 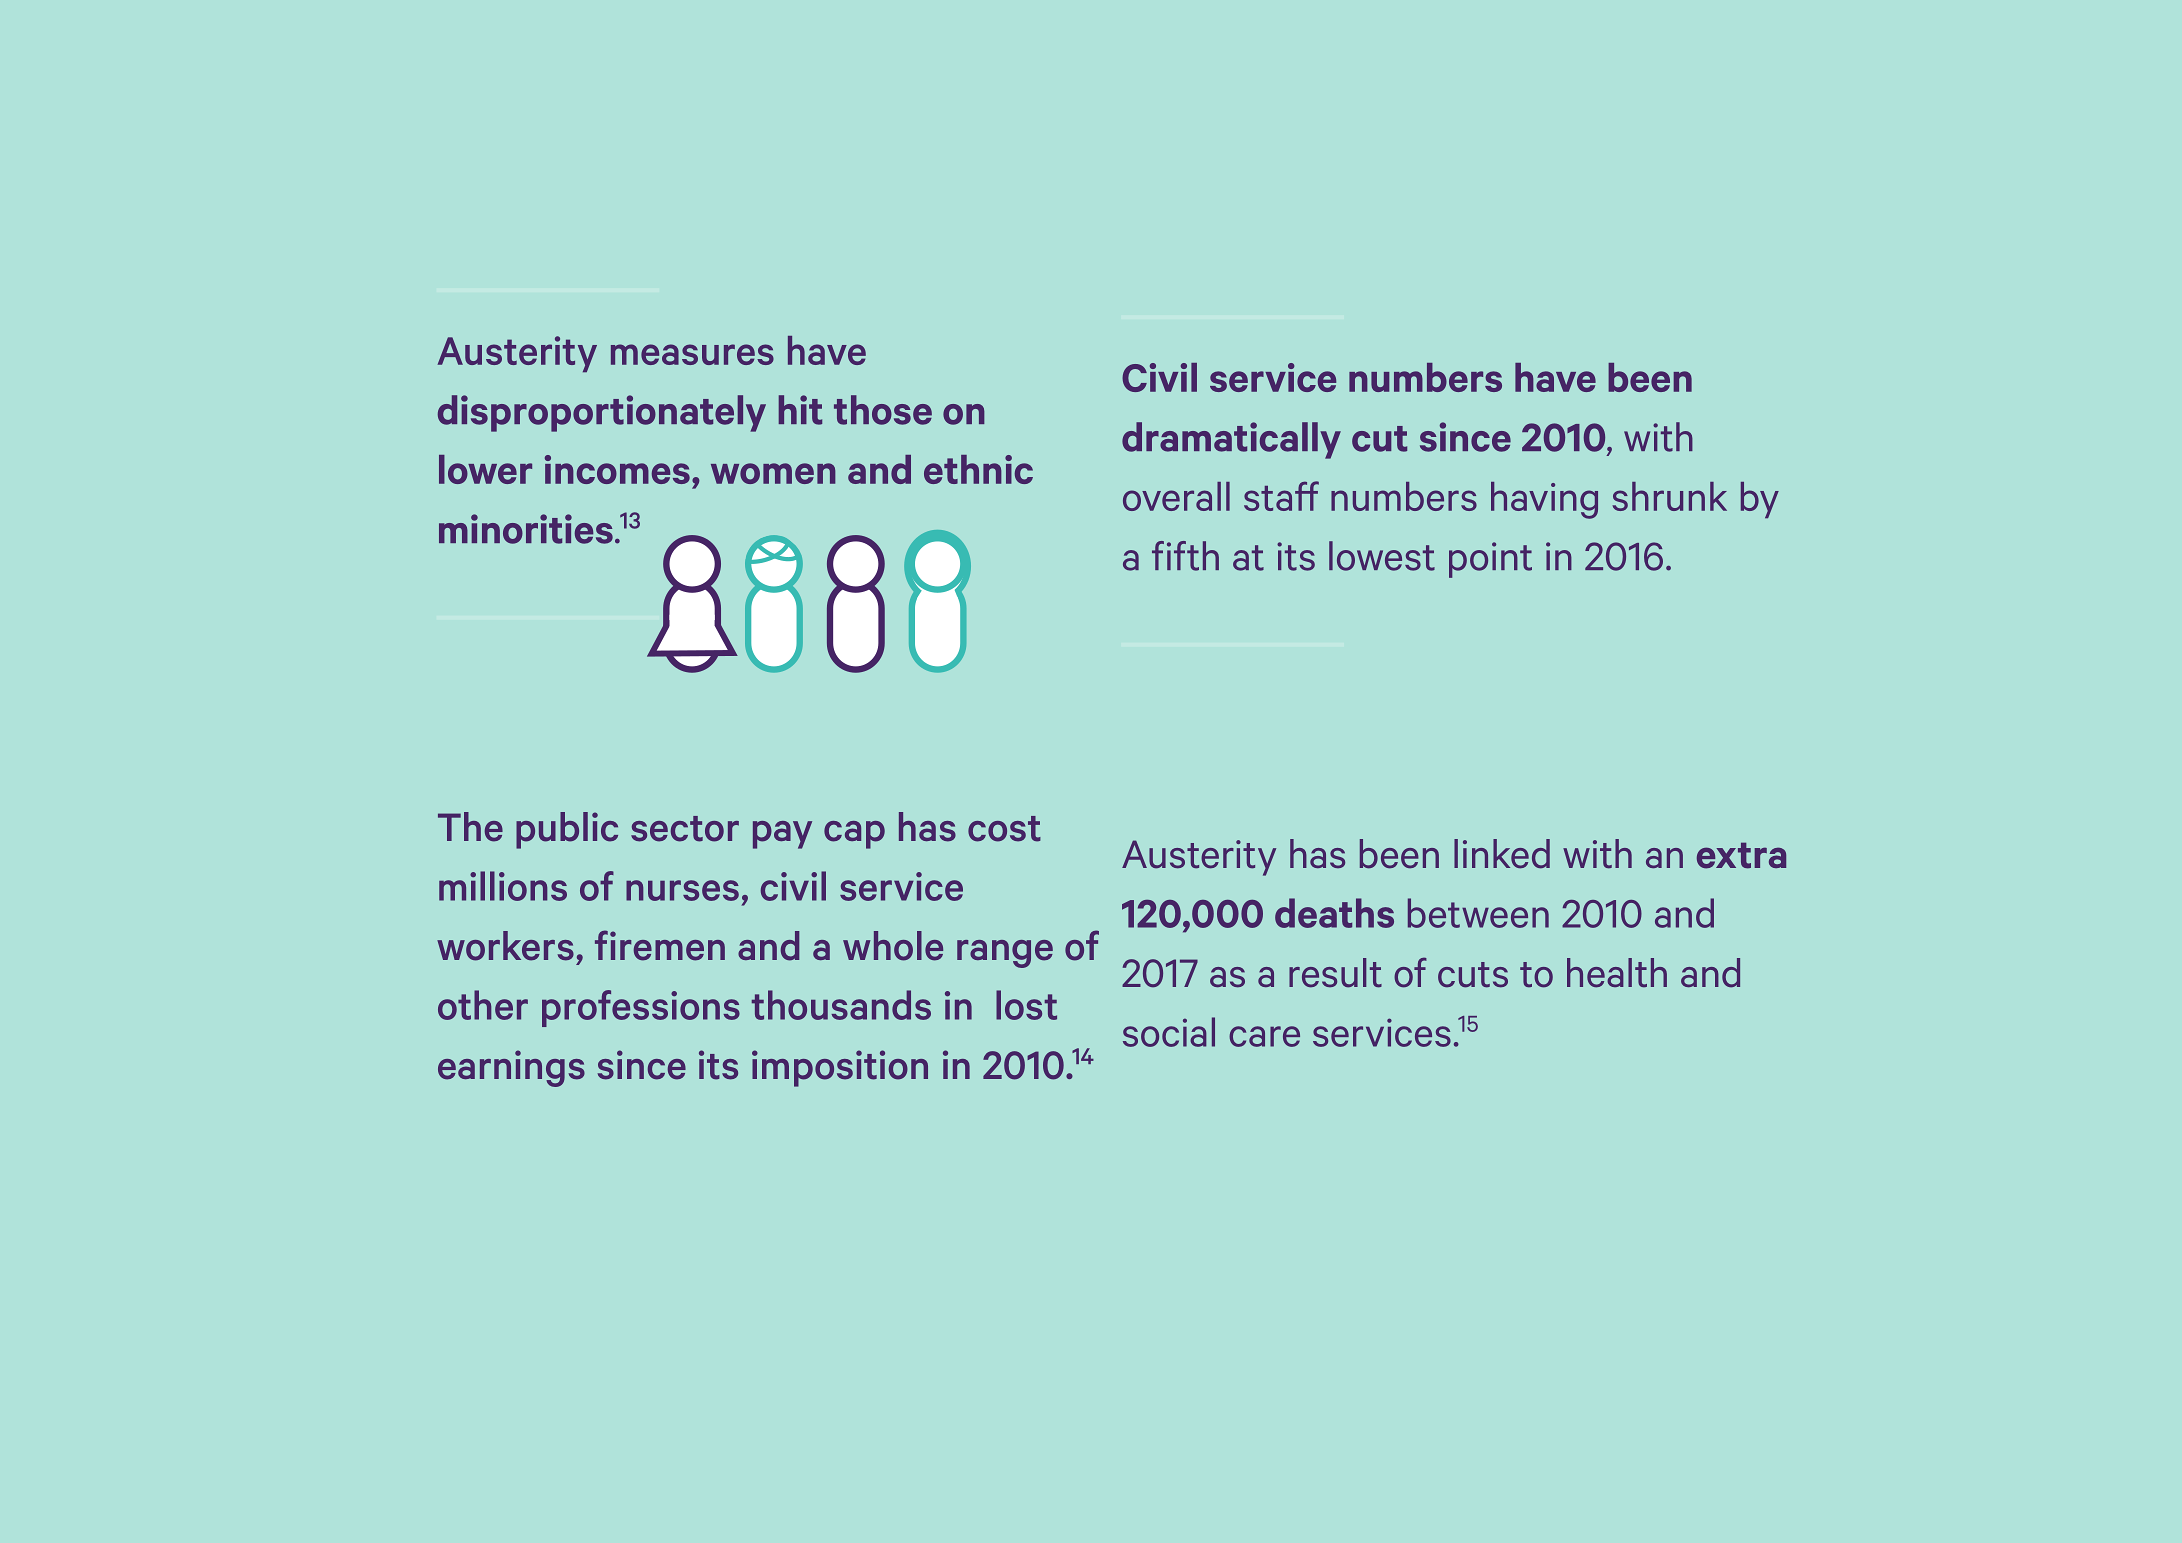 I want to click on dramatically, so click(x=1231, y=440).
